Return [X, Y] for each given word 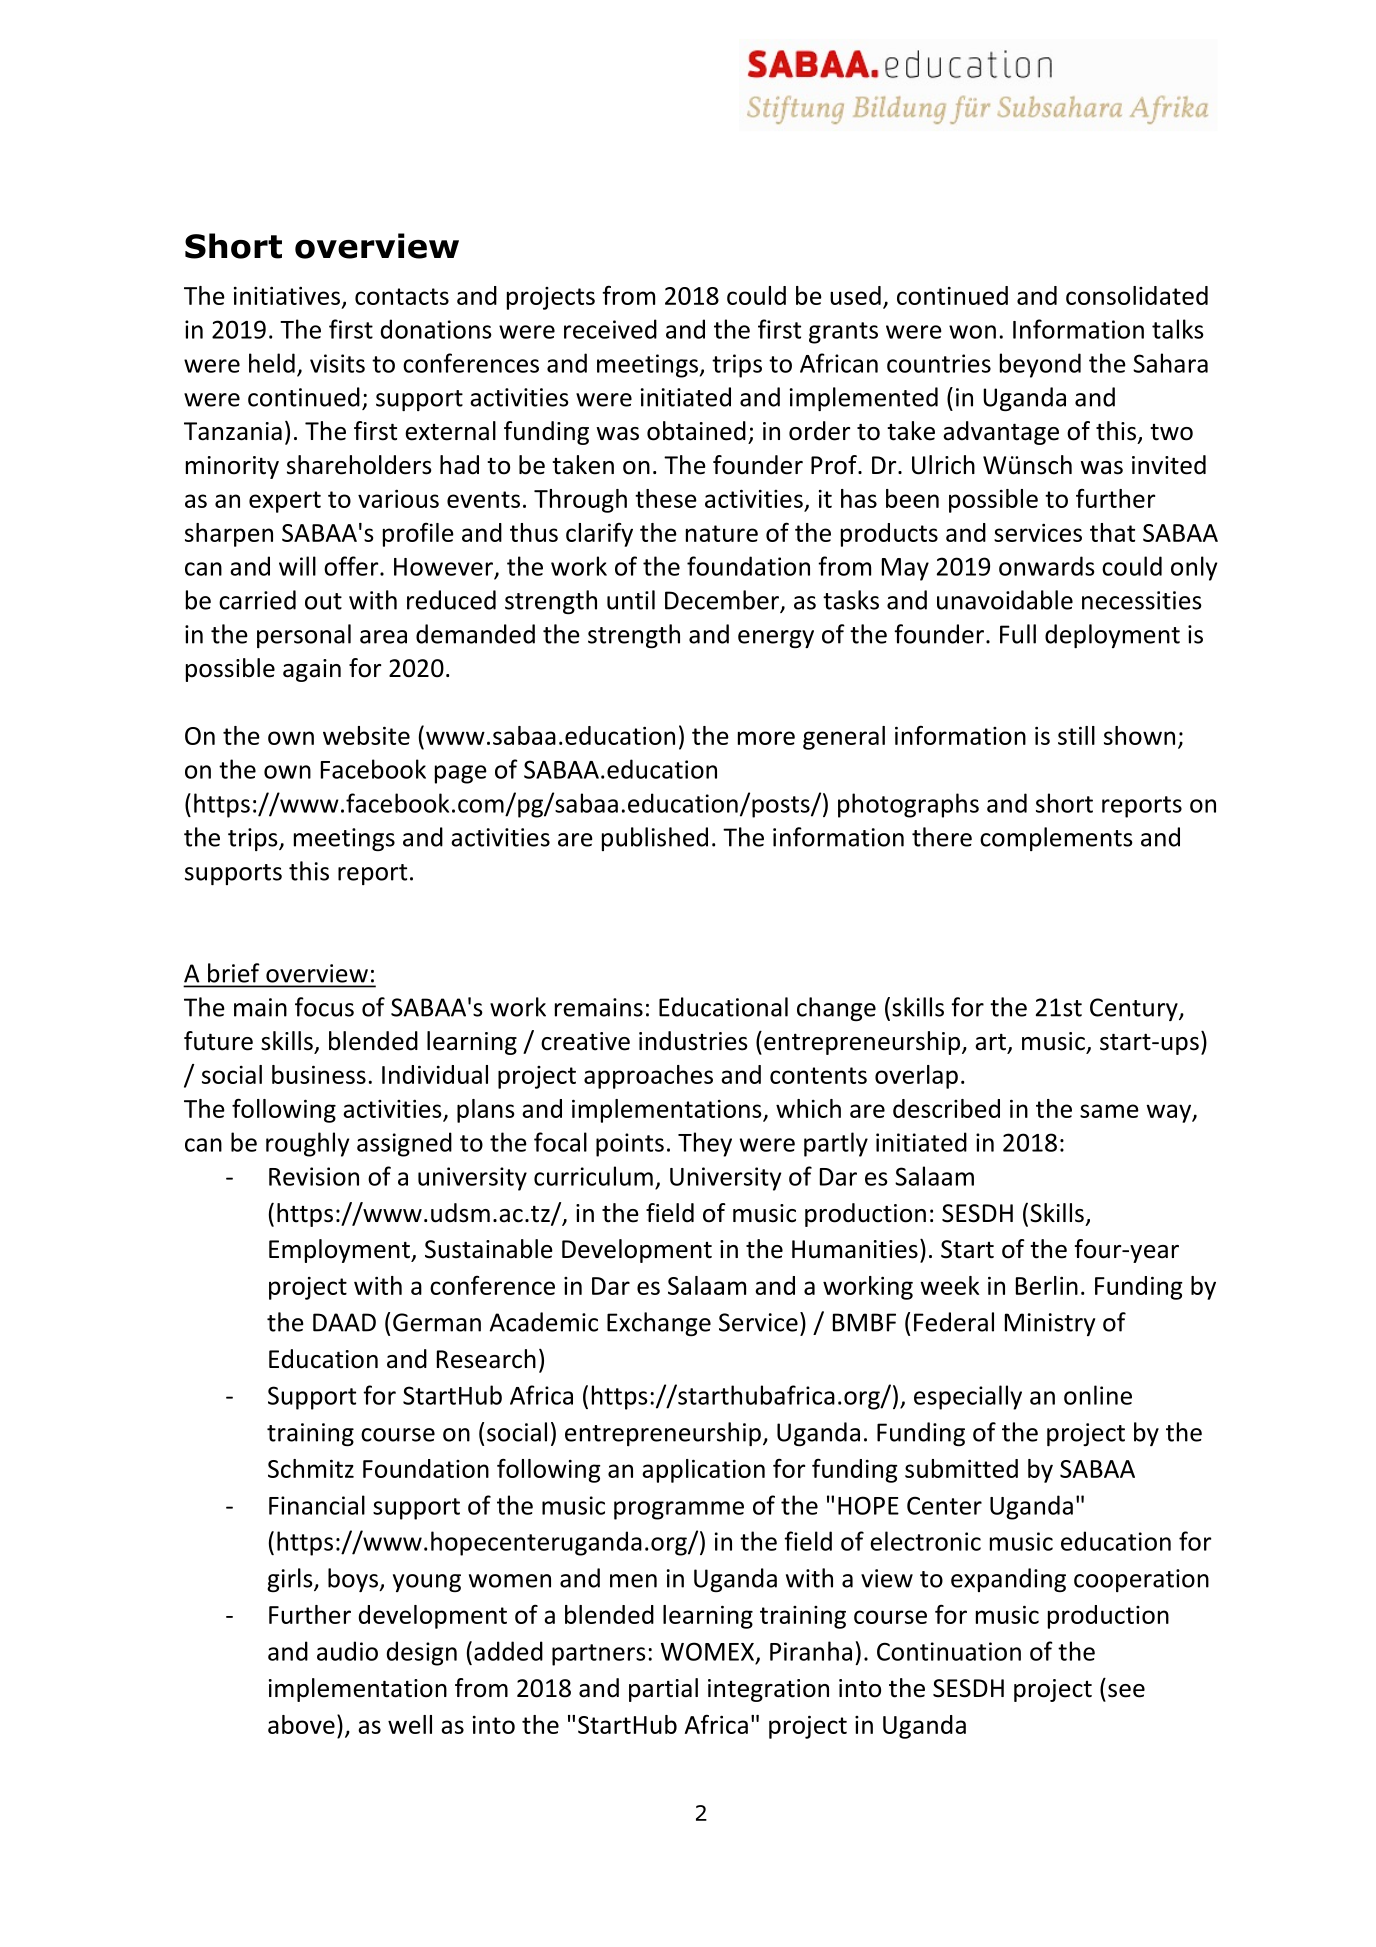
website [366, 735]
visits [337, 363]
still [1076, 735]
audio [347, 1651]
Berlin [1047, 1285]
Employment [340, 1251]
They [705, 1144]
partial [663, 1690]
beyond [1040, 365]
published [655, 839]
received [610, 329]
